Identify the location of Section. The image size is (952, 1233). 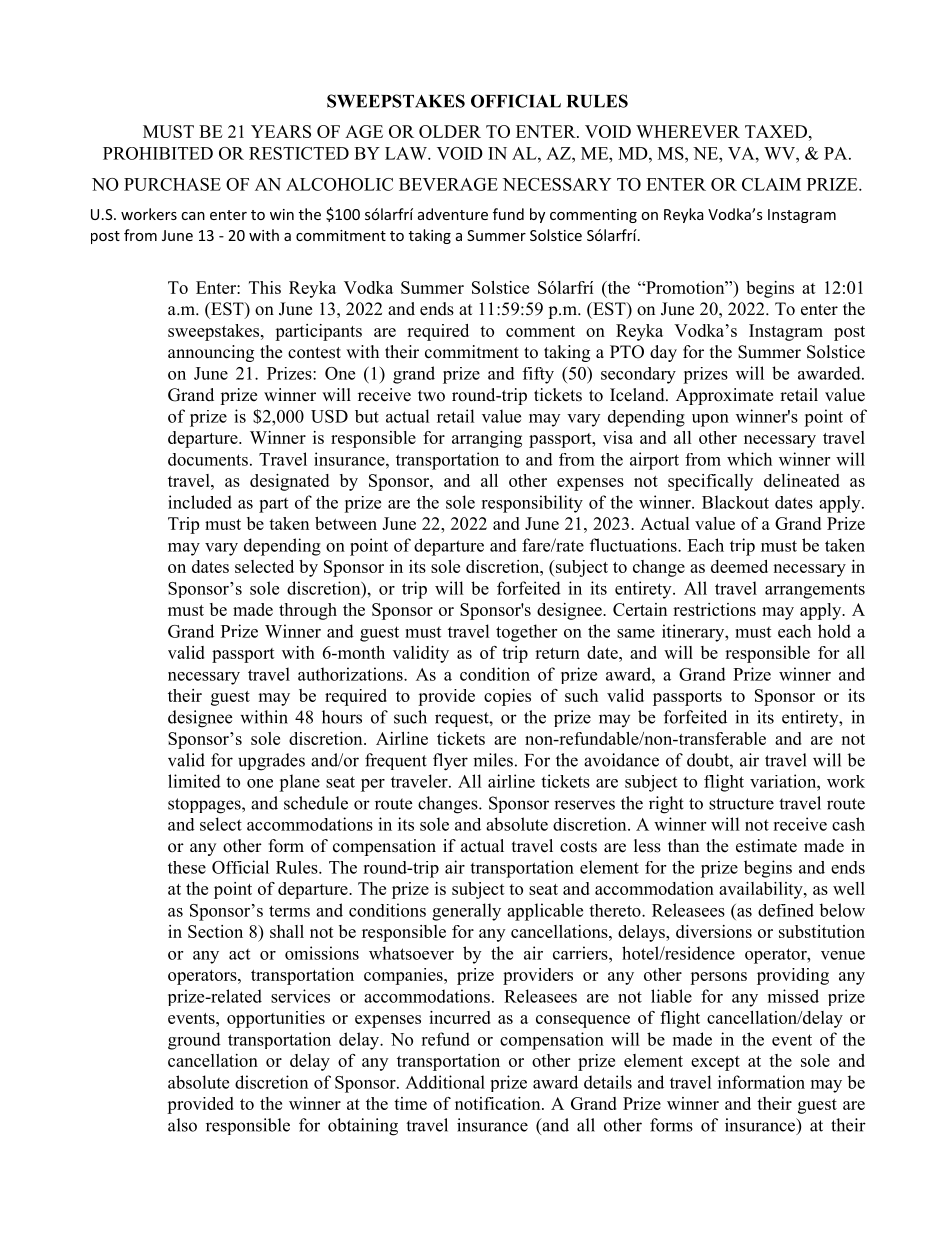
(215, 931).
